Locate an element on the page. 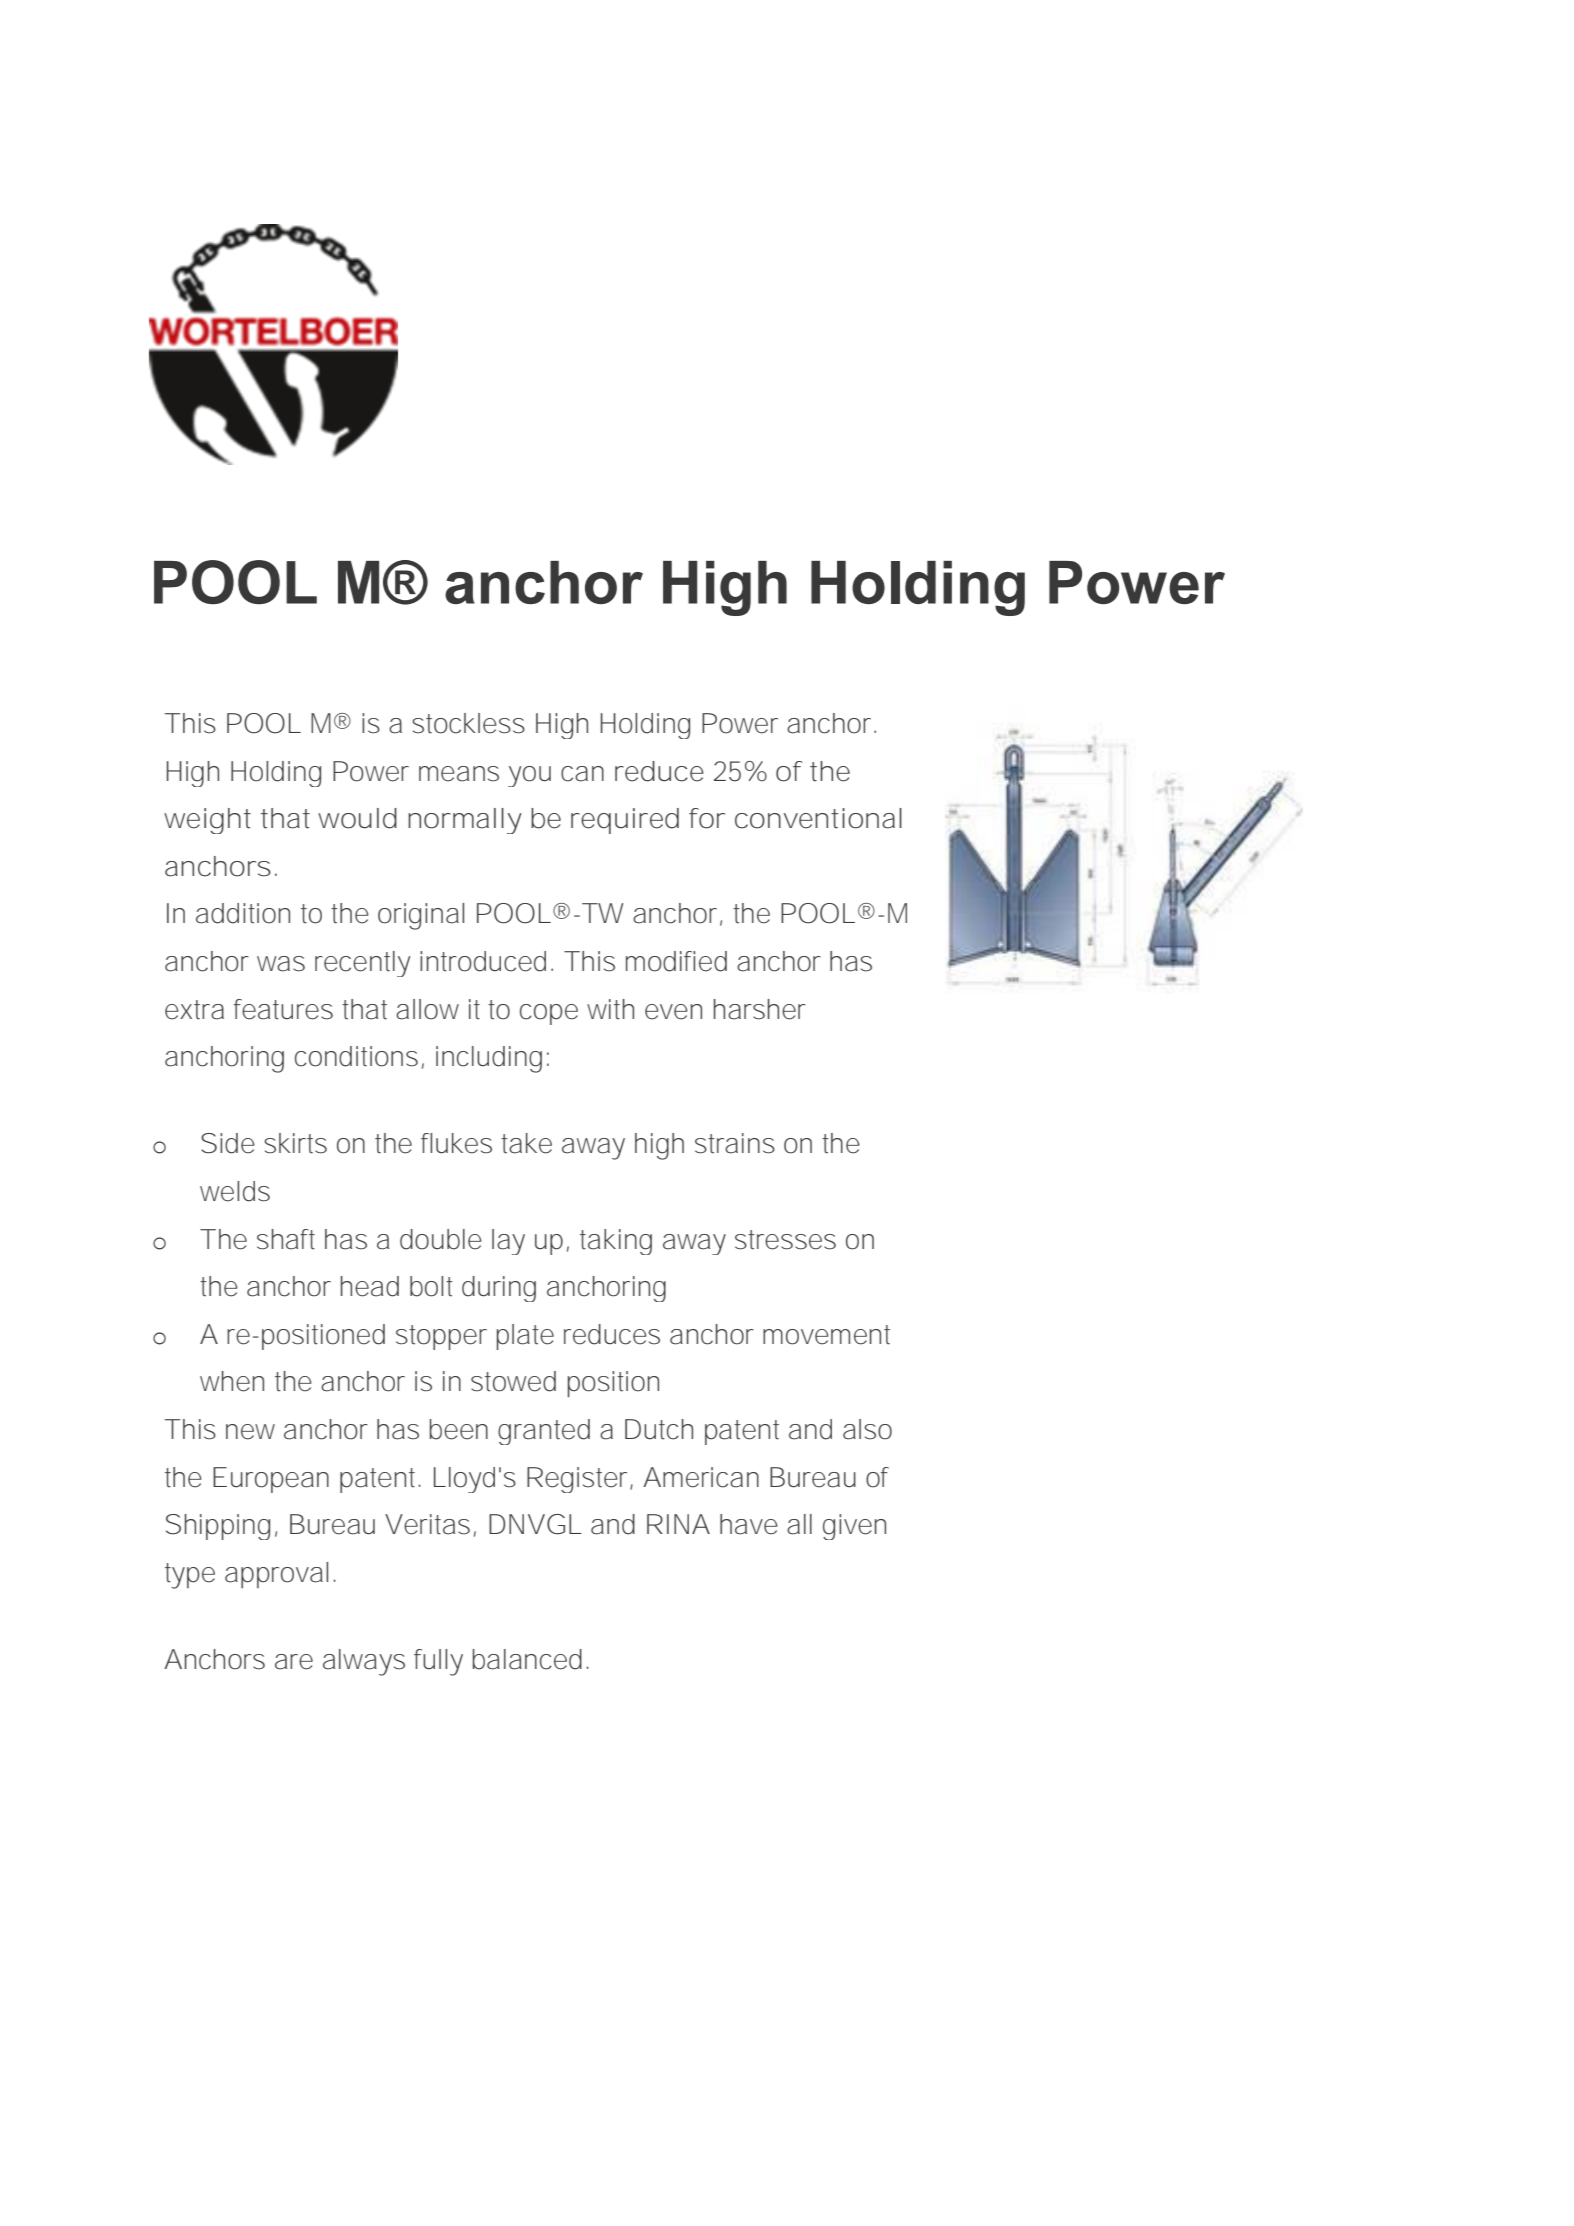 The image size is (1574, 2226). cope is located at coordinates (549, 1014).
